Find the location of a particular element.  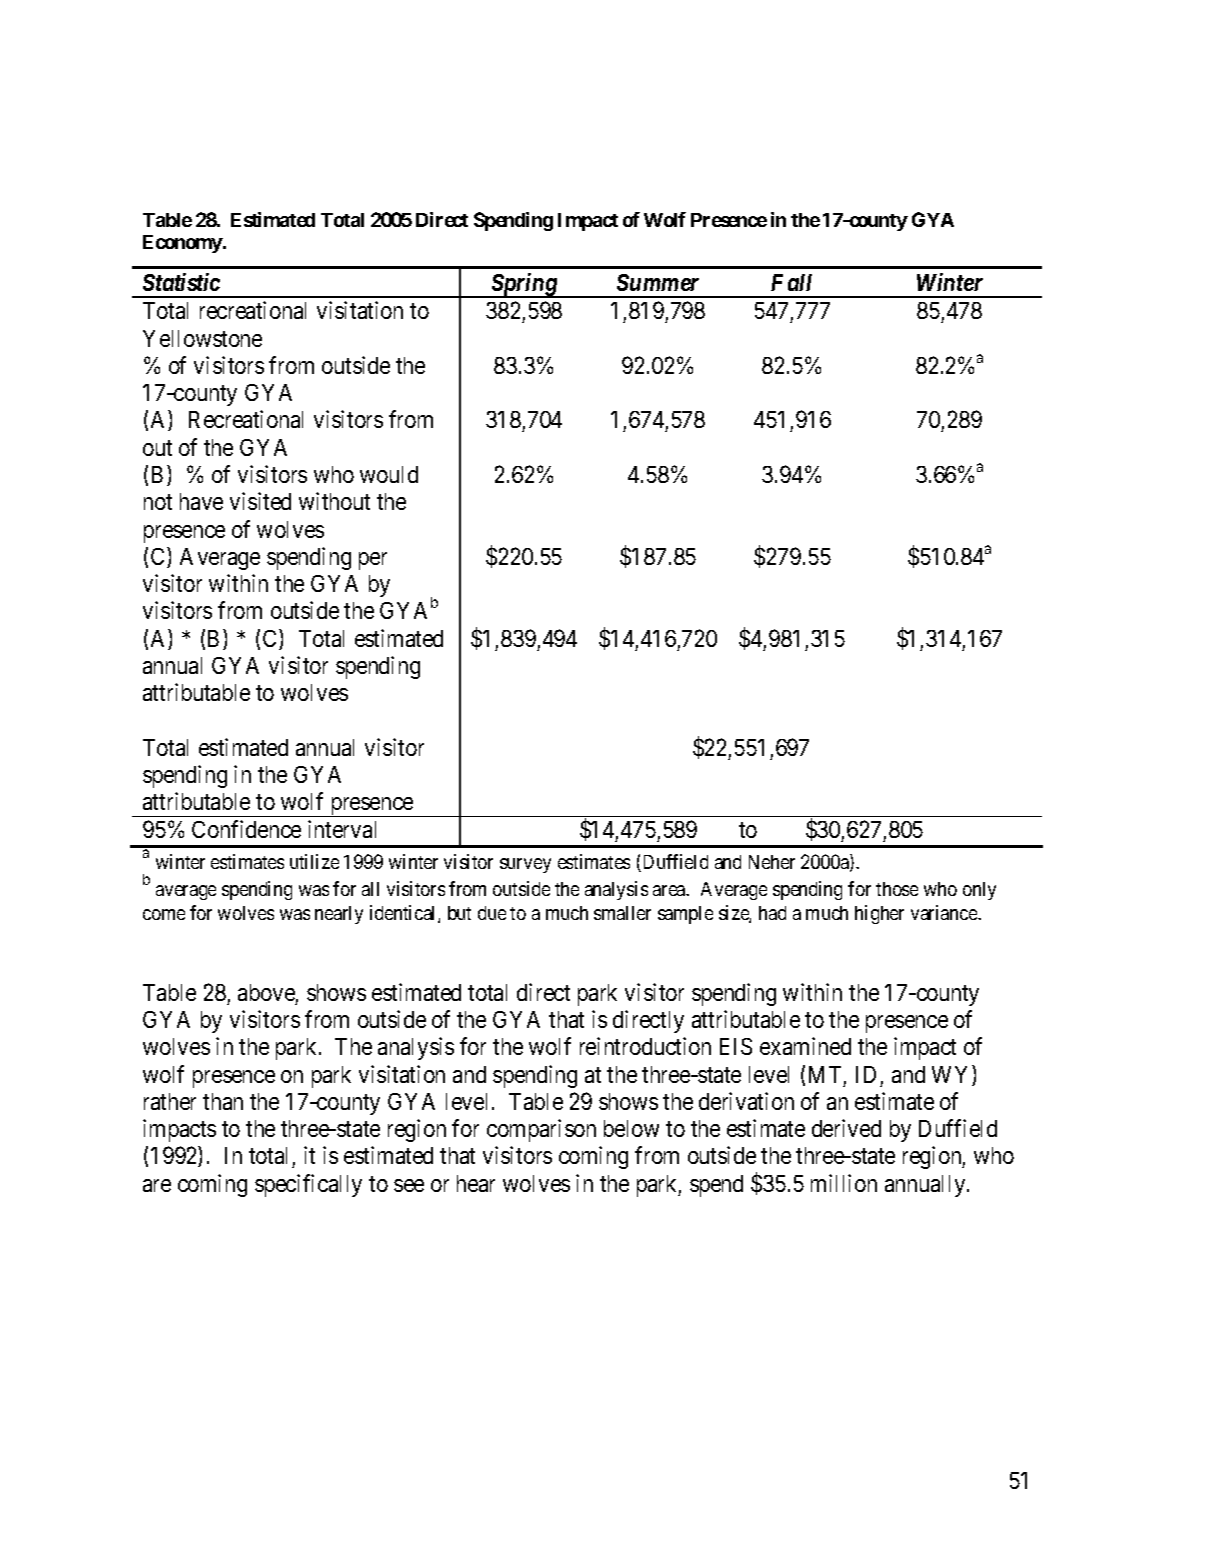

Fall is located at coordinates (791, 282).
